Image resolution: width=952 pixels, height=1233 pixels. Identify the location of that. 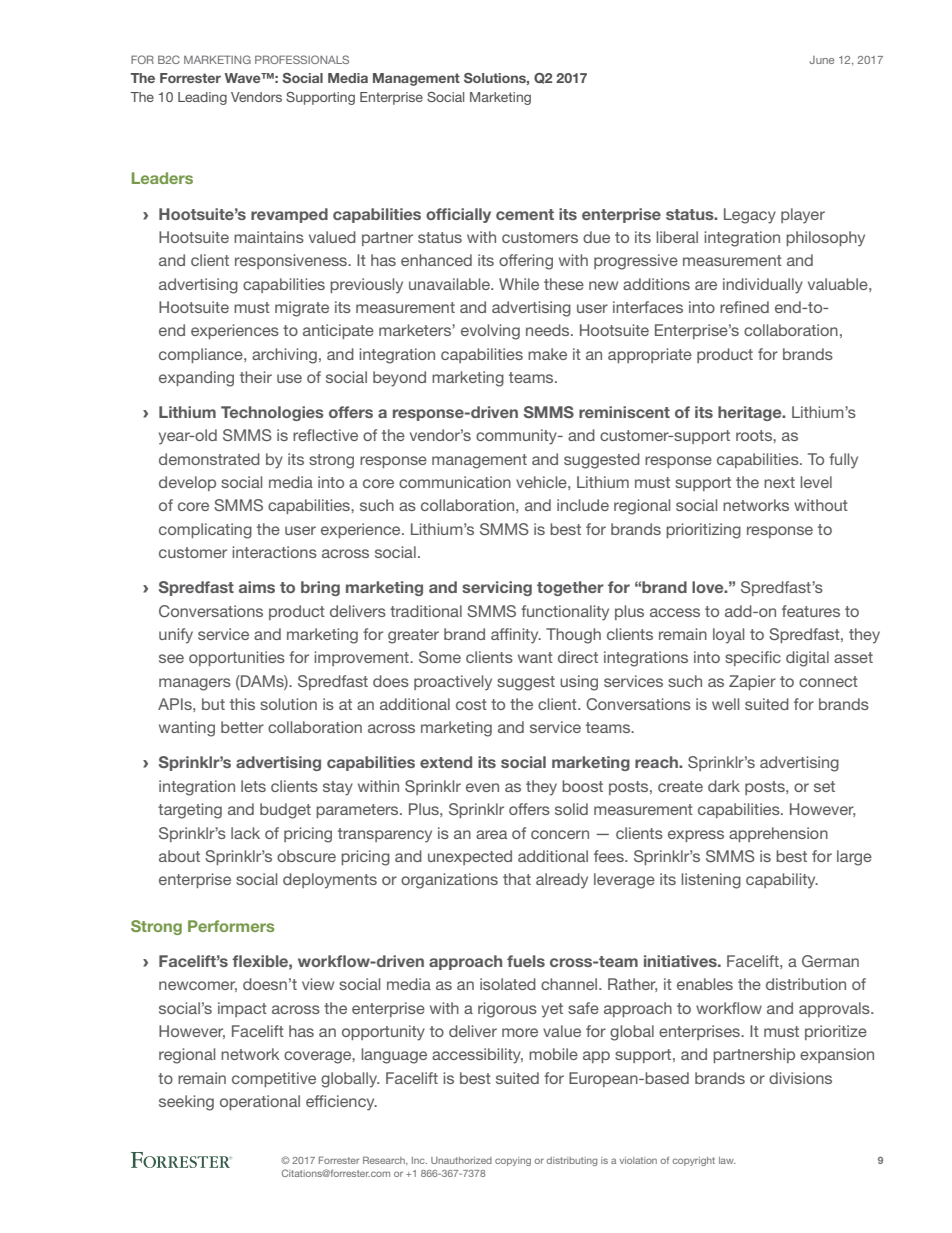
(517, 879).
